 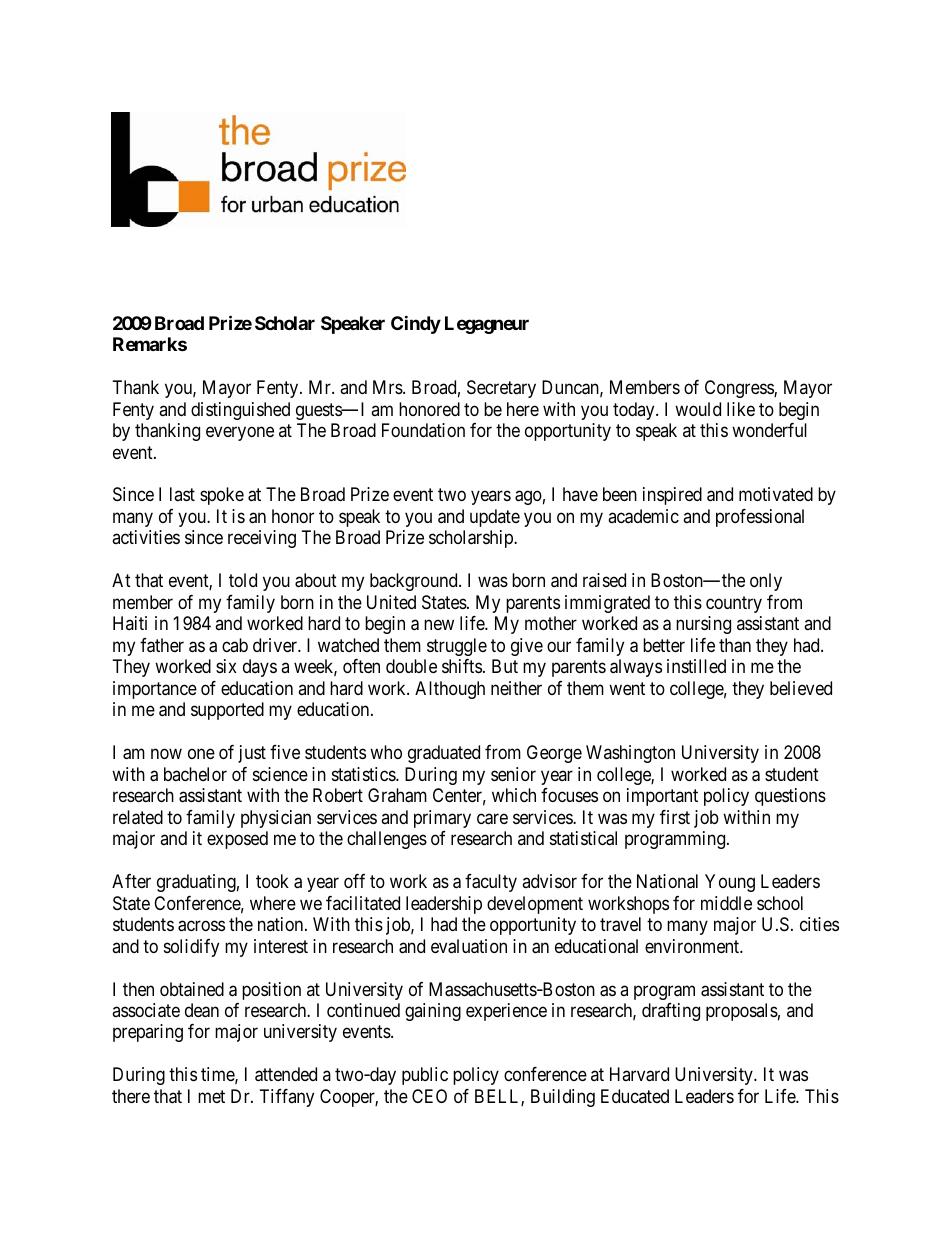 I want to click on nursing, so click(x=703, y=625).
